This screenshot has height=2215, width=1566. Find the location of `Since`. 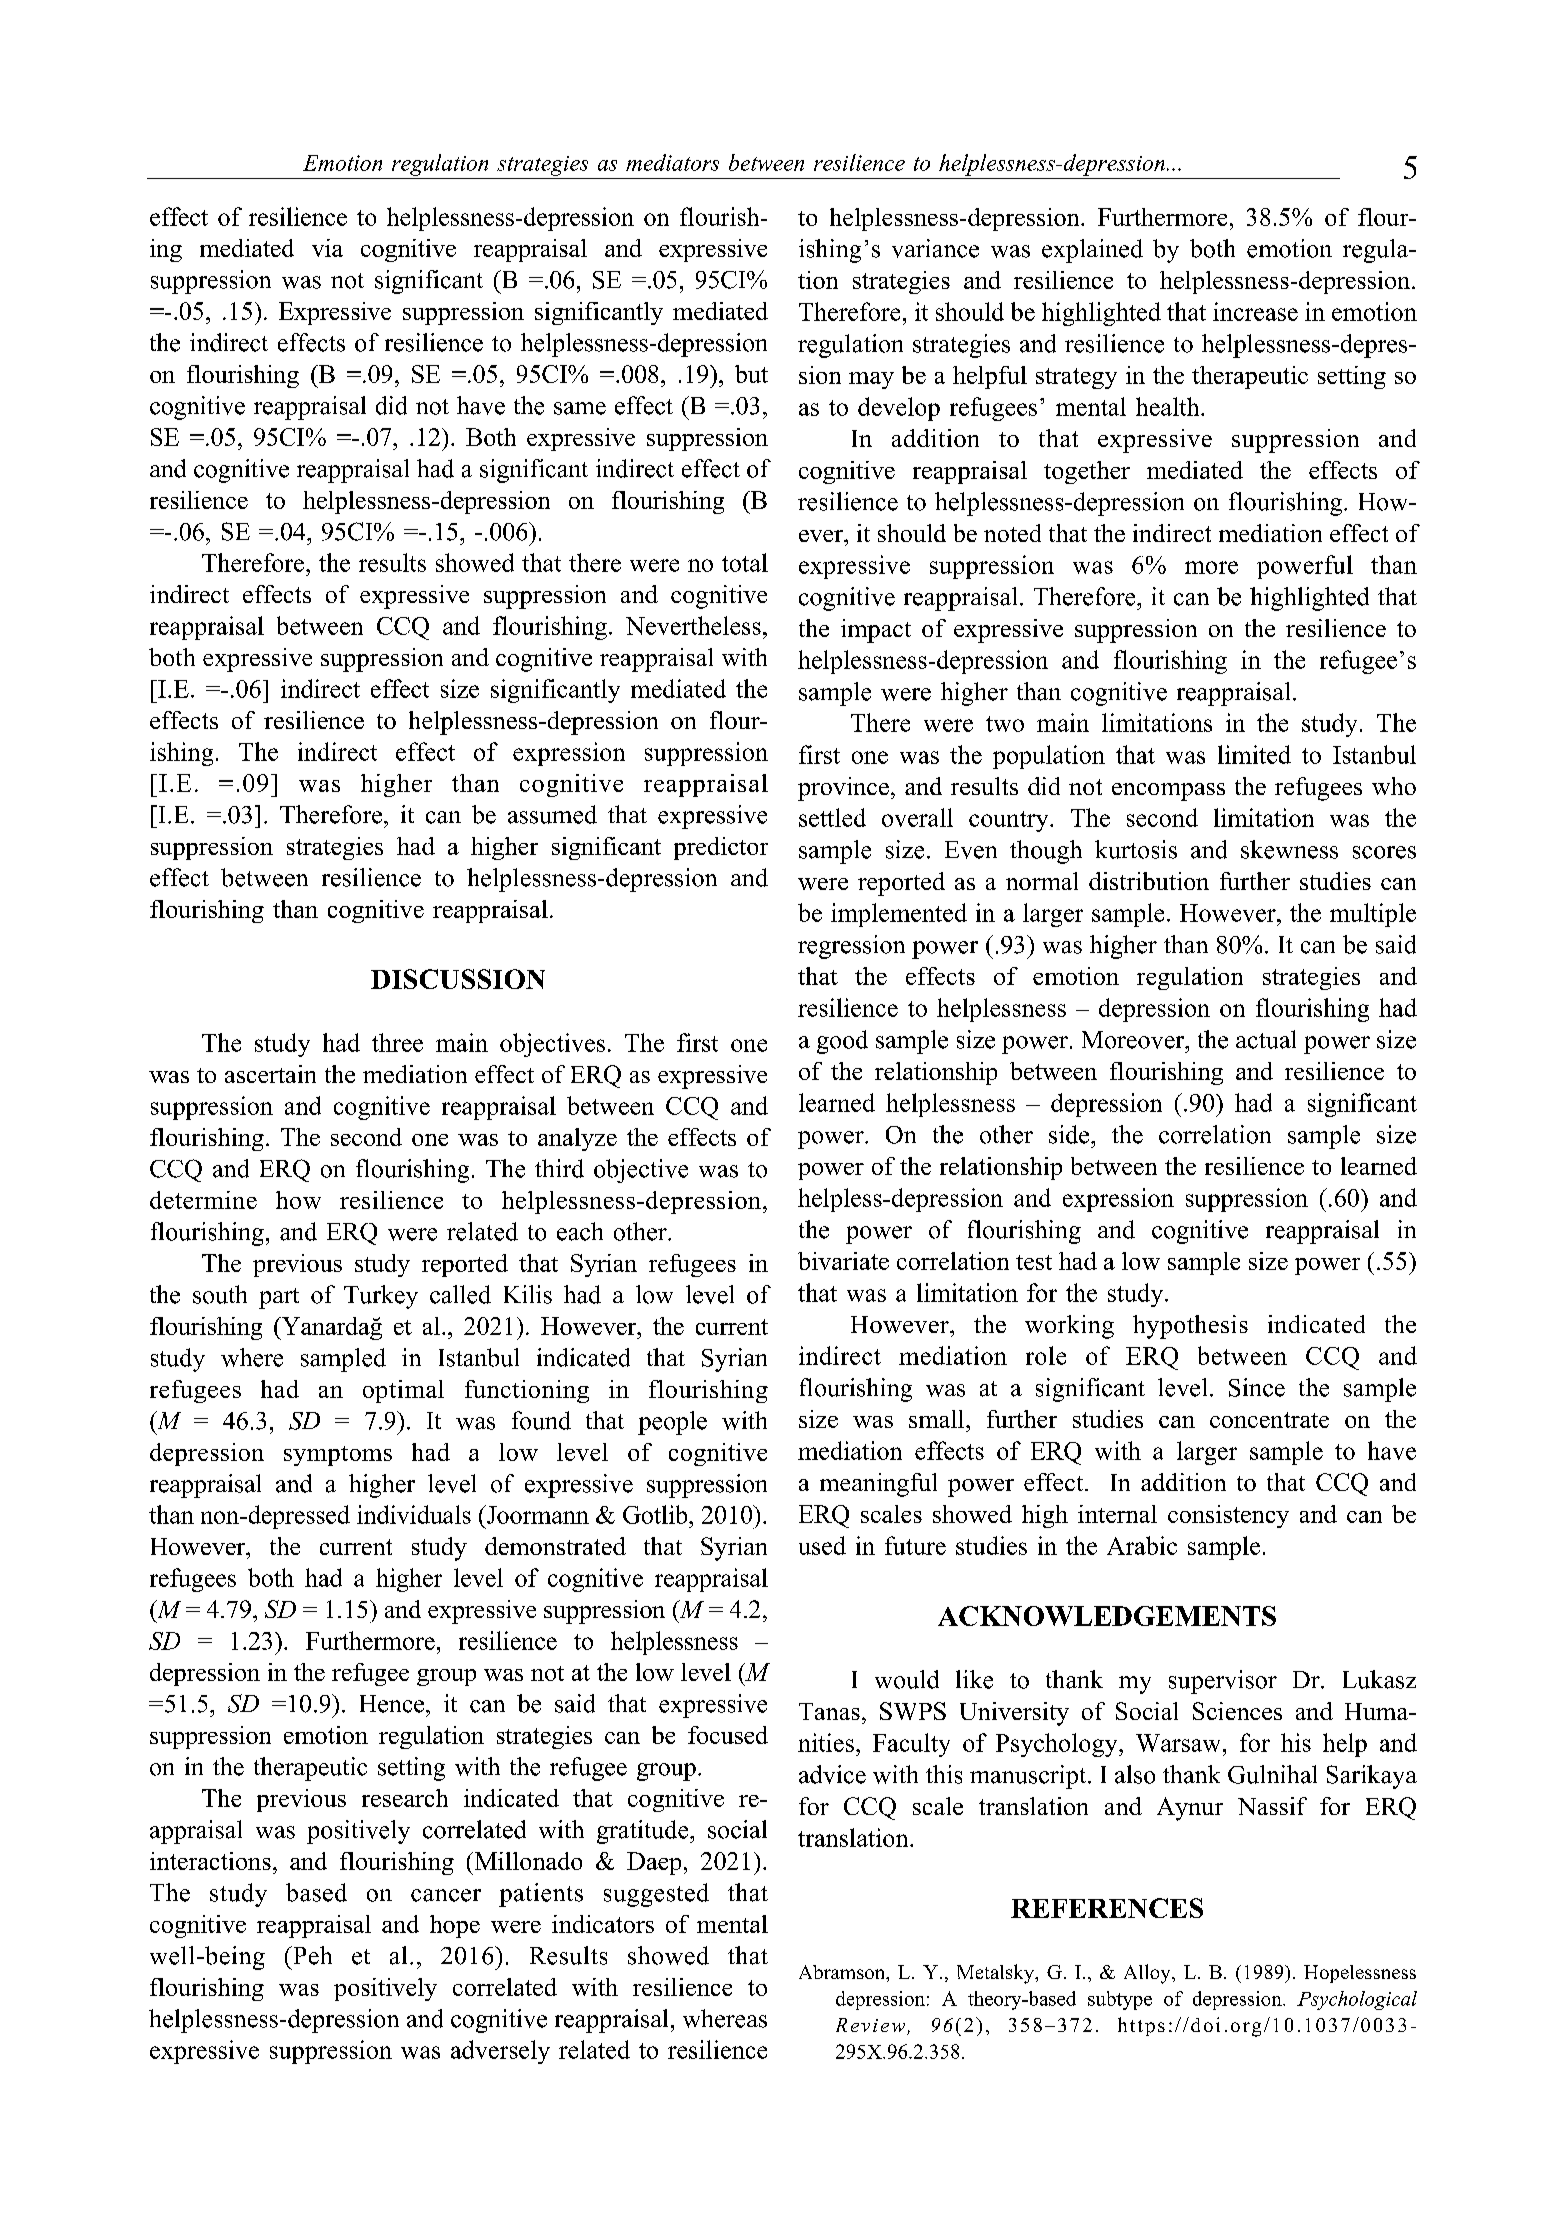

Since is located at coordinates (1257, 1387).
